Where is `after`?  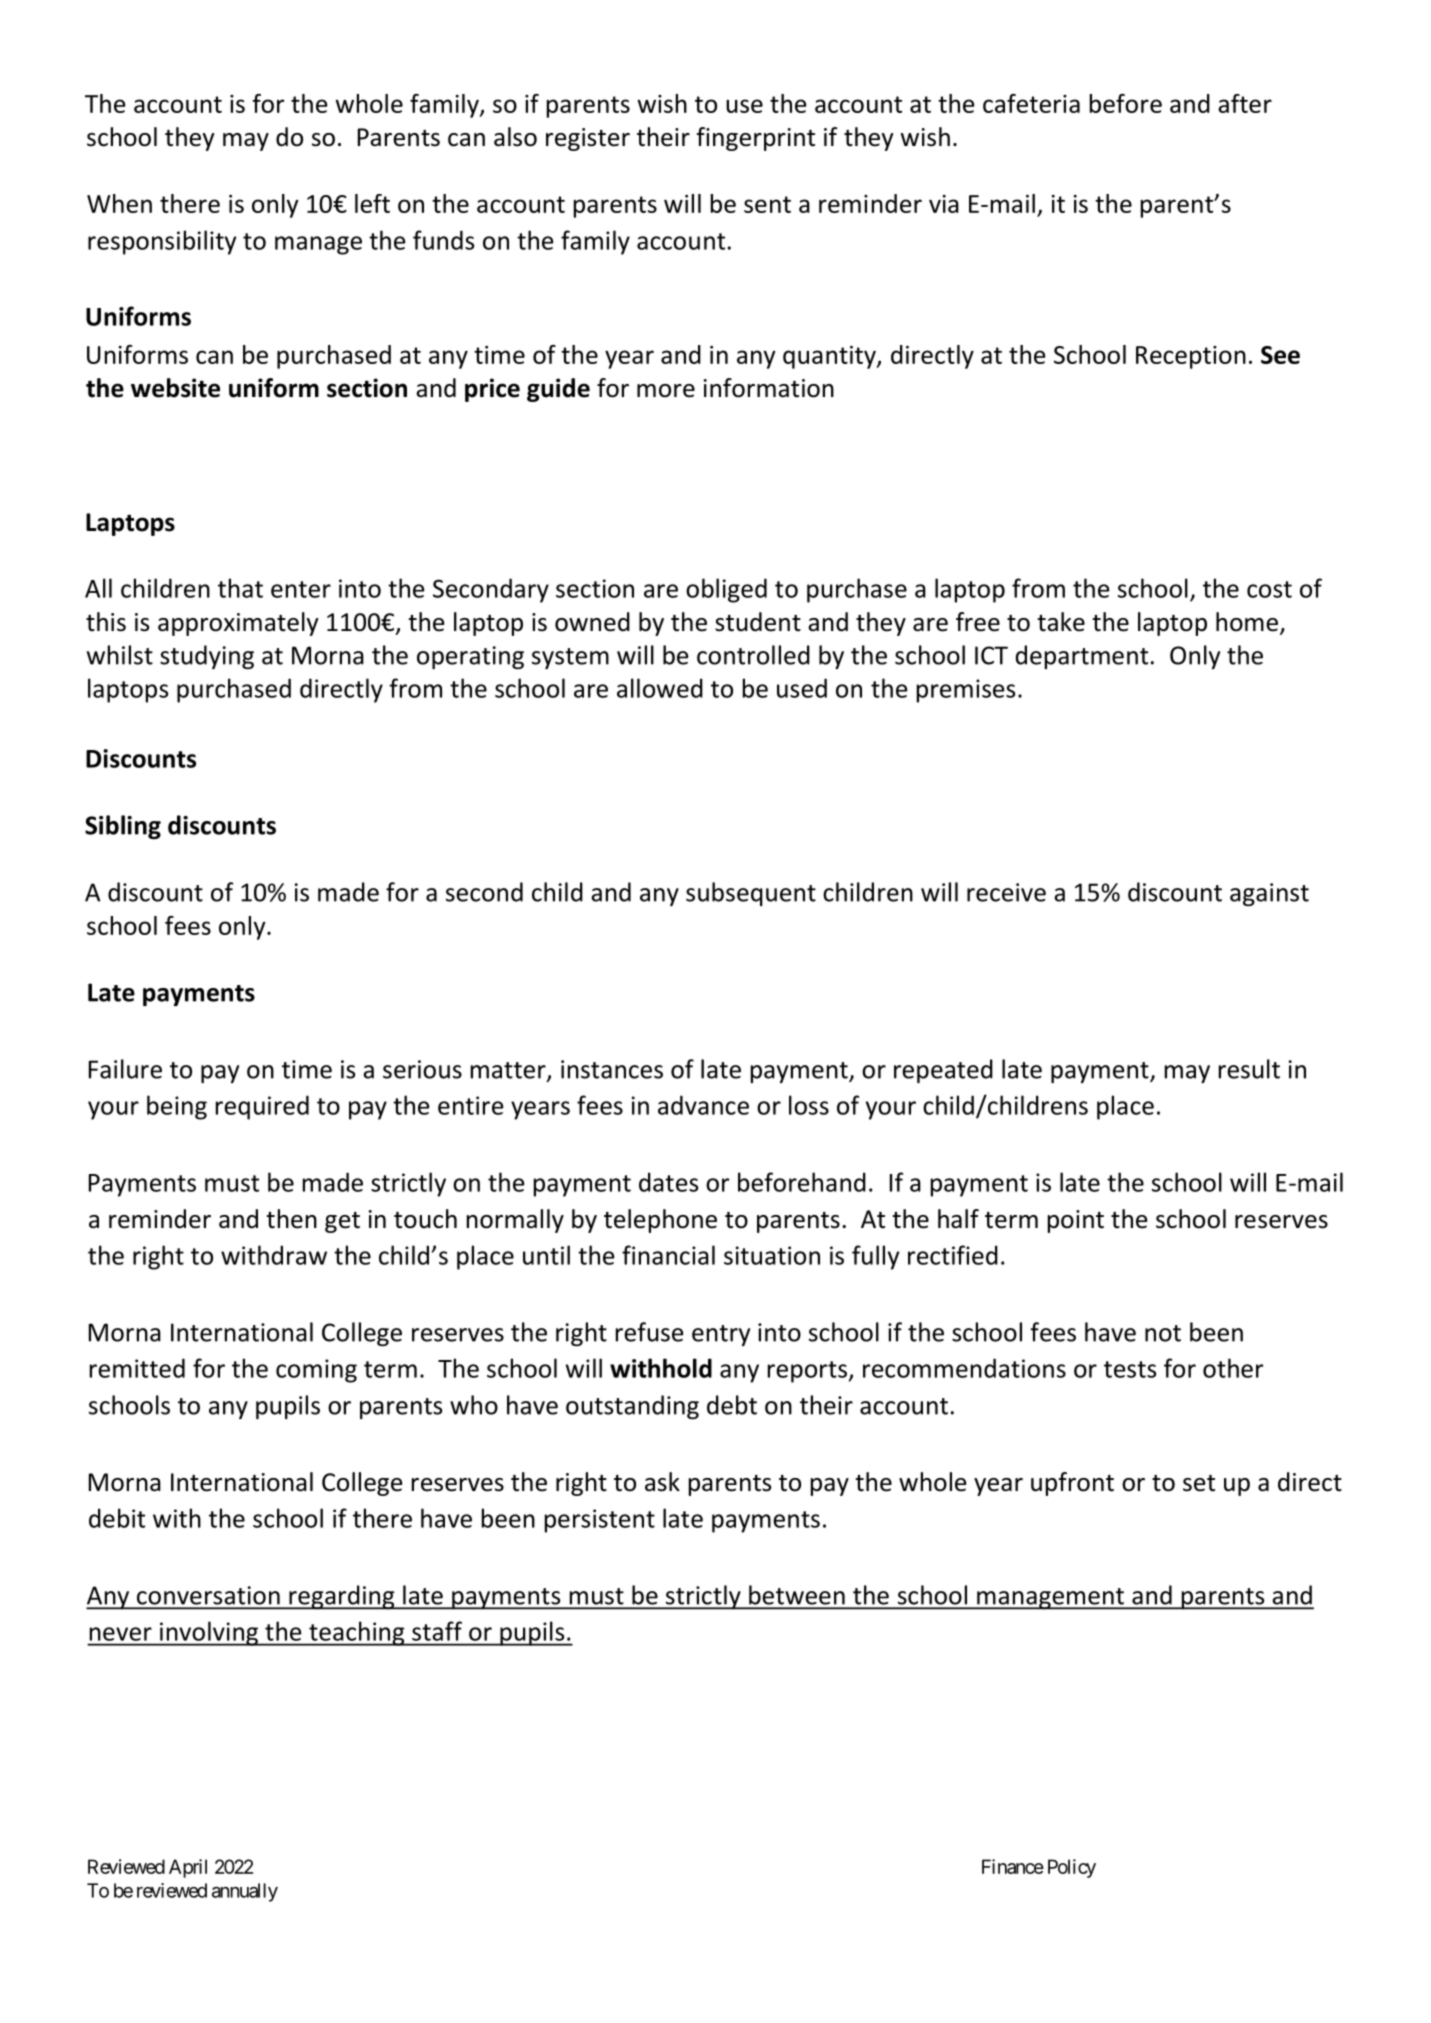
after is located at coordinates (1245, 103).
